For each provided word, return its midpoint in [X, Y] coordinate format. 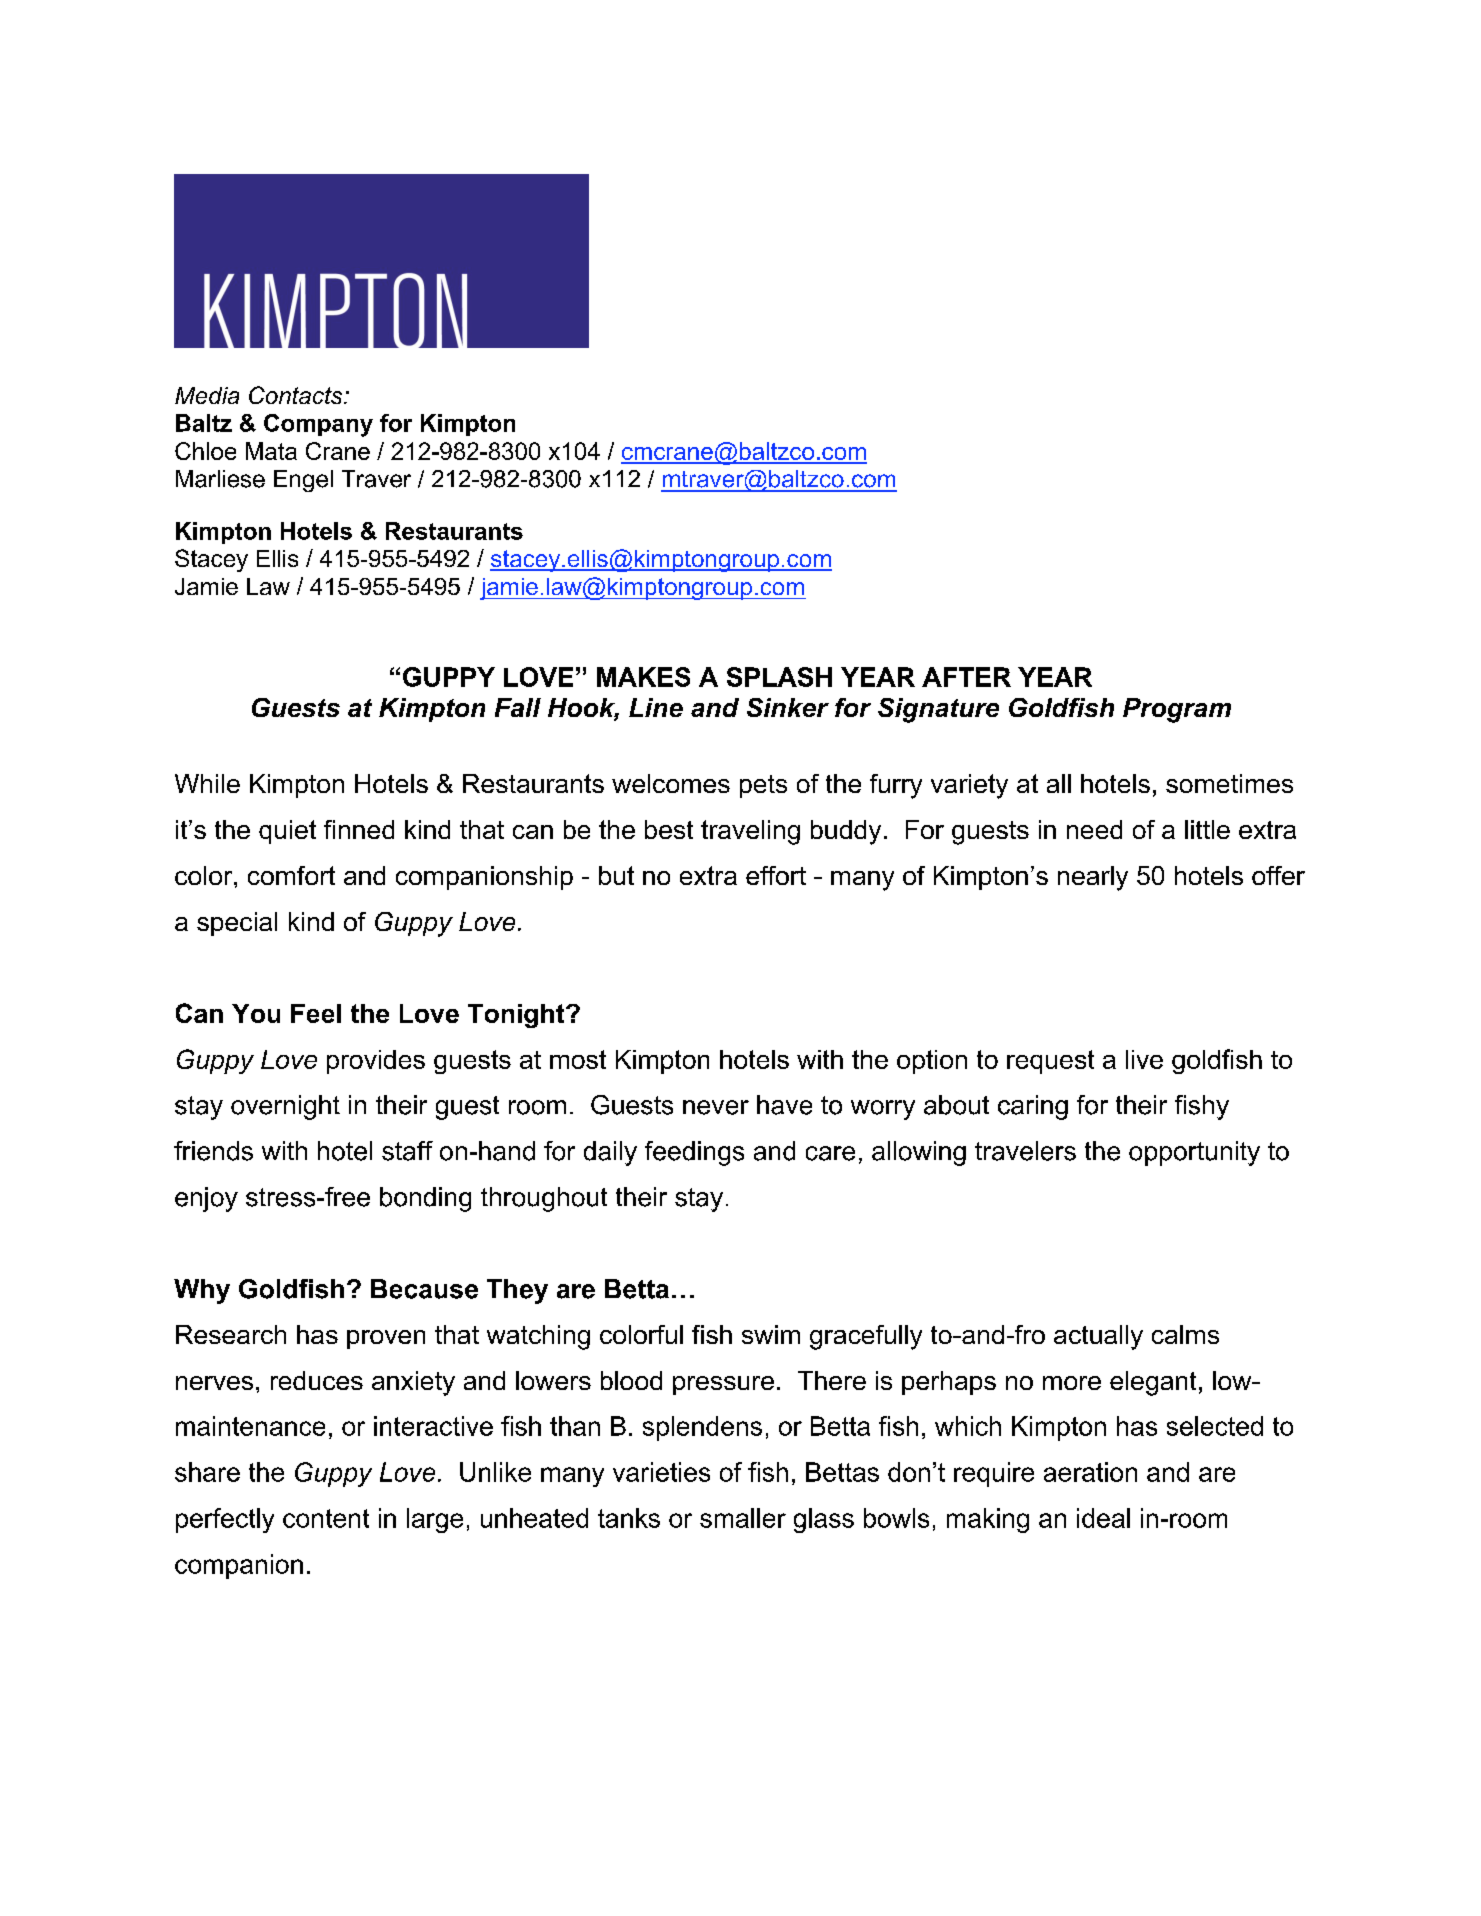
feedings [694, 1153]
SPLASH [779, 677]
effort [776, 875]
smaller [743, 1518]
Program [1177, 710]
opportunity [1194, 1153]
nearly [1093, 878]
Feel [316, 1013]
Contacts [297, 395]
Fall [518, 707]
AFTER [966, 677]
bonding [425, 1199]
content [326, 1518]
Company [318, 425]
